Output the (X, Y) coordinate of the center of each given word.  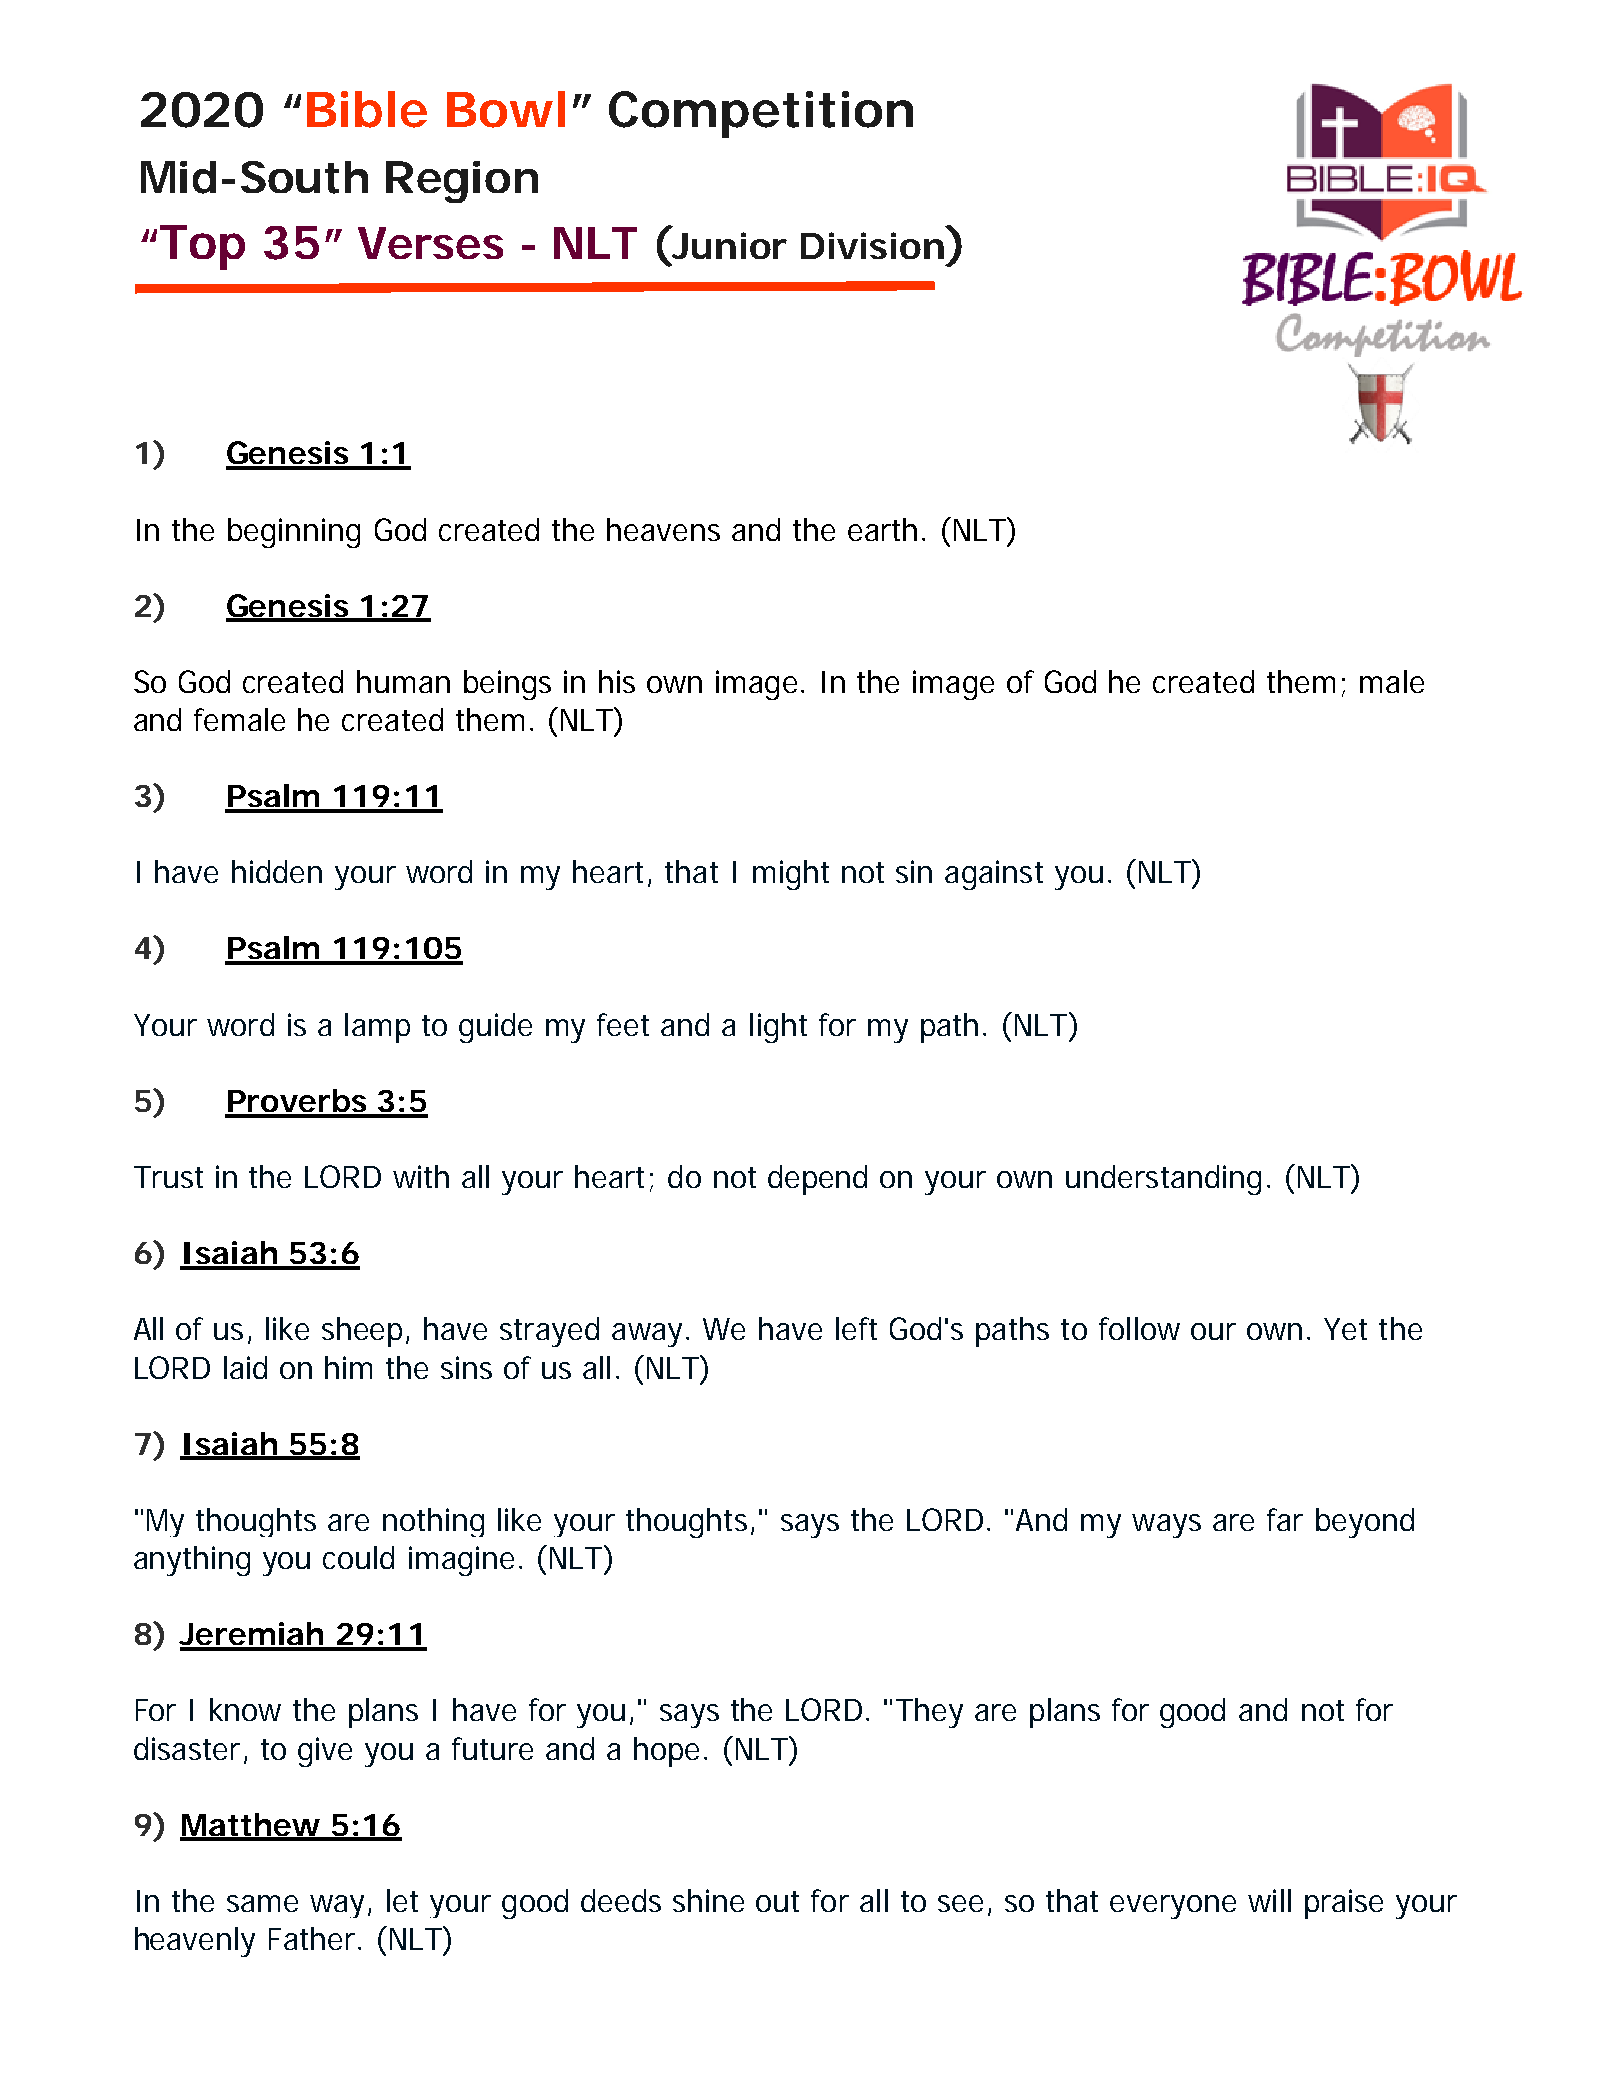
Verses (430, 243)
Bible (367, 109)
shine (708, 1900)
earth (882, 529)
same (262, 1903)
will (1269, 1900)
